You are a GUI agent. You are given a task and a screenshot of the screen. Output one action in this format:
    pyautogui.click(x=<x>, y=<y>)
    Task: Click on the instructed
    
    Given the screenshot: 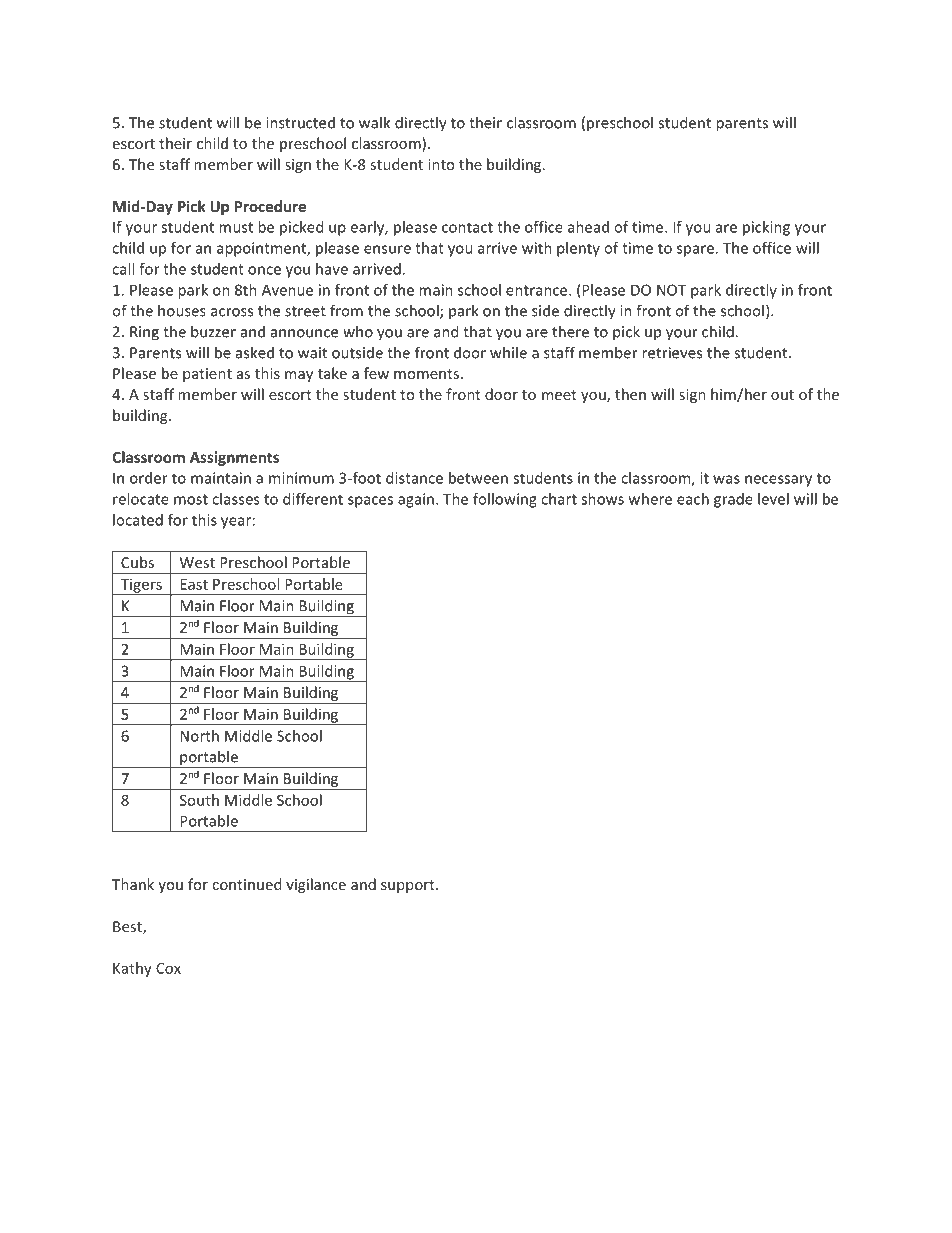 What is the action you would take?
    pyautogui.click(x=300, y=122)
